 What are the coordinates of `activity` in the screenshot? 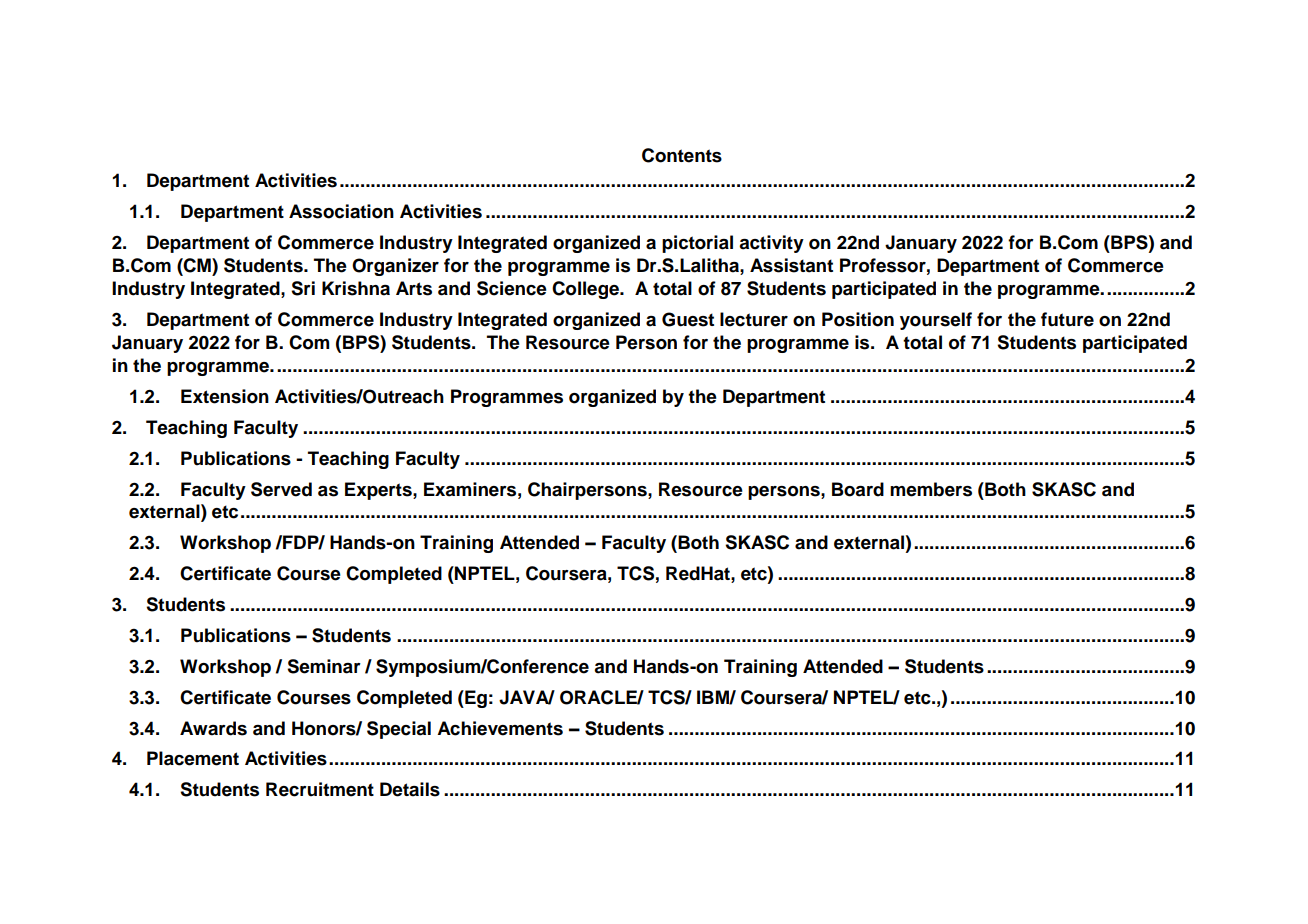 It's located at (771, 244).
